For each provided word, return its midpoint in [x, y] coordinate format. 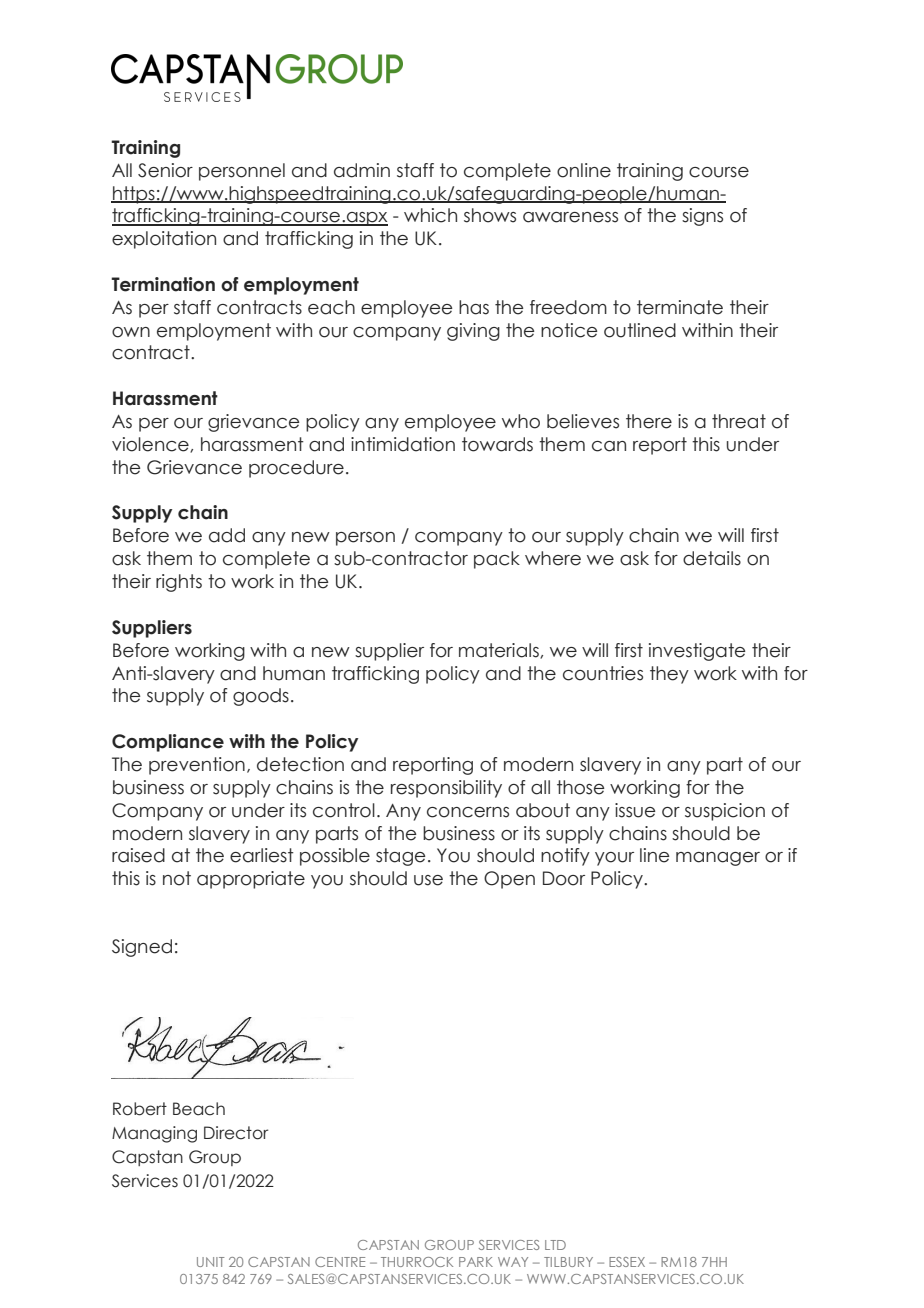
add [227, 535]
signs [702, 217]
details [712, 558]
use [428, 880]
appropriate [251, 880]
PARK [476, 1262]
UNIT [210, 1262]
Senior [165, 170]
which [430, 215]
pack [497, 560]
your [614, 859]
